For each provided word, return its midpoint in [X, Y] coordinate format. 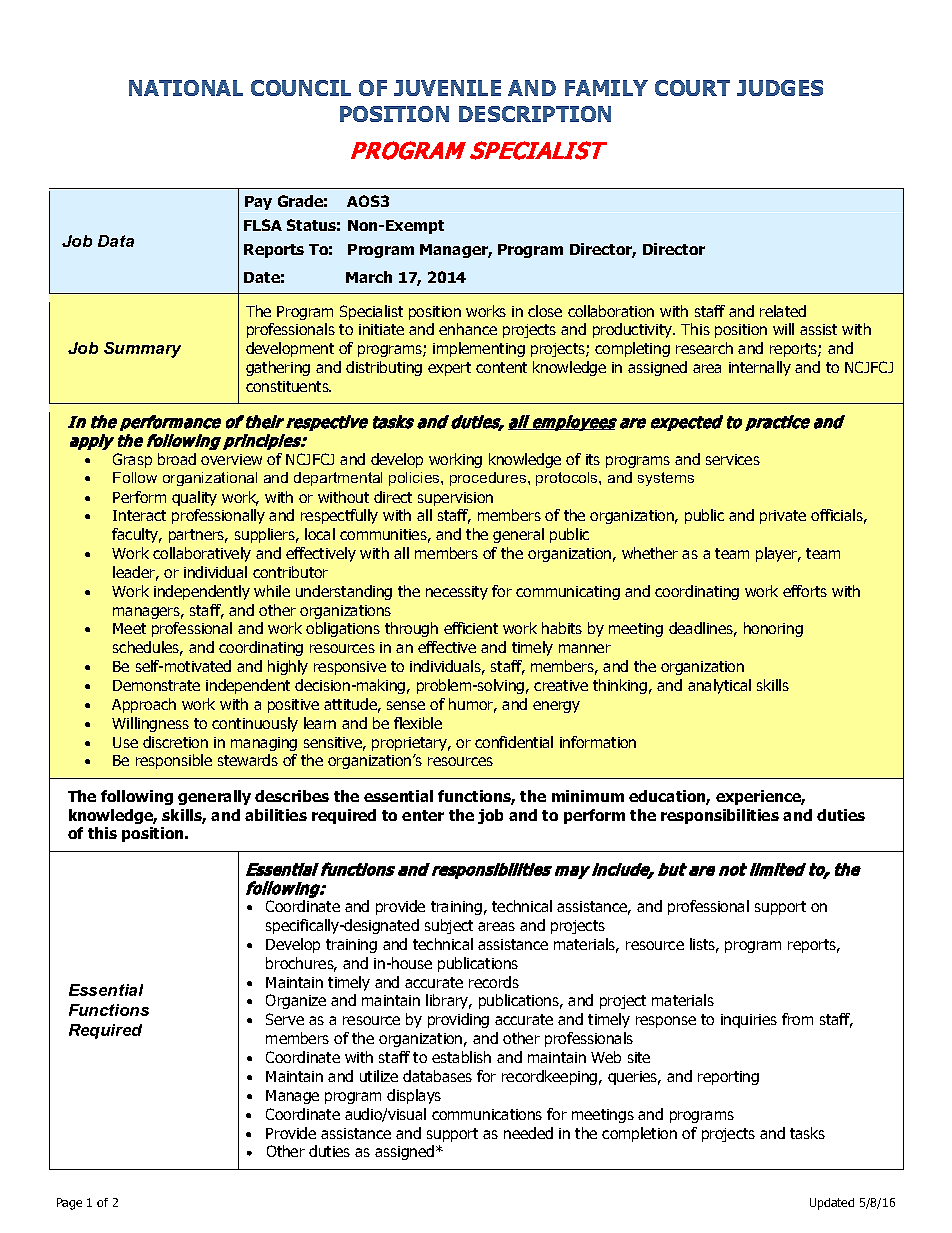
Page [69, 1204]
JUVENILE [447, 88]
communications [487, 1114]
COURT [692, 88]
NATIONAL [186, 88]
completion [639, 1134]
